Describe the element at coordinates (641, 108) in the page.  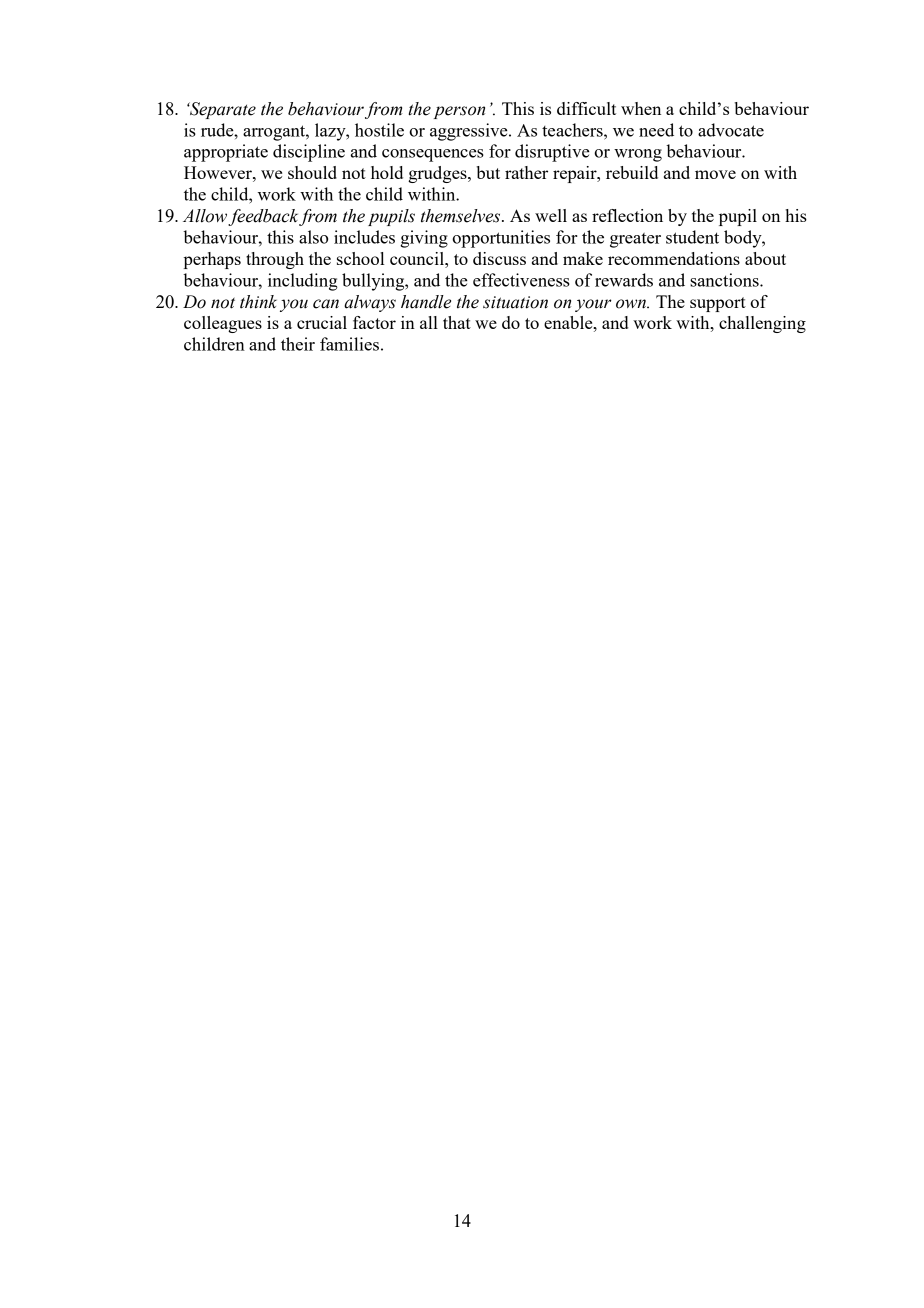
I see `when` at that location.
